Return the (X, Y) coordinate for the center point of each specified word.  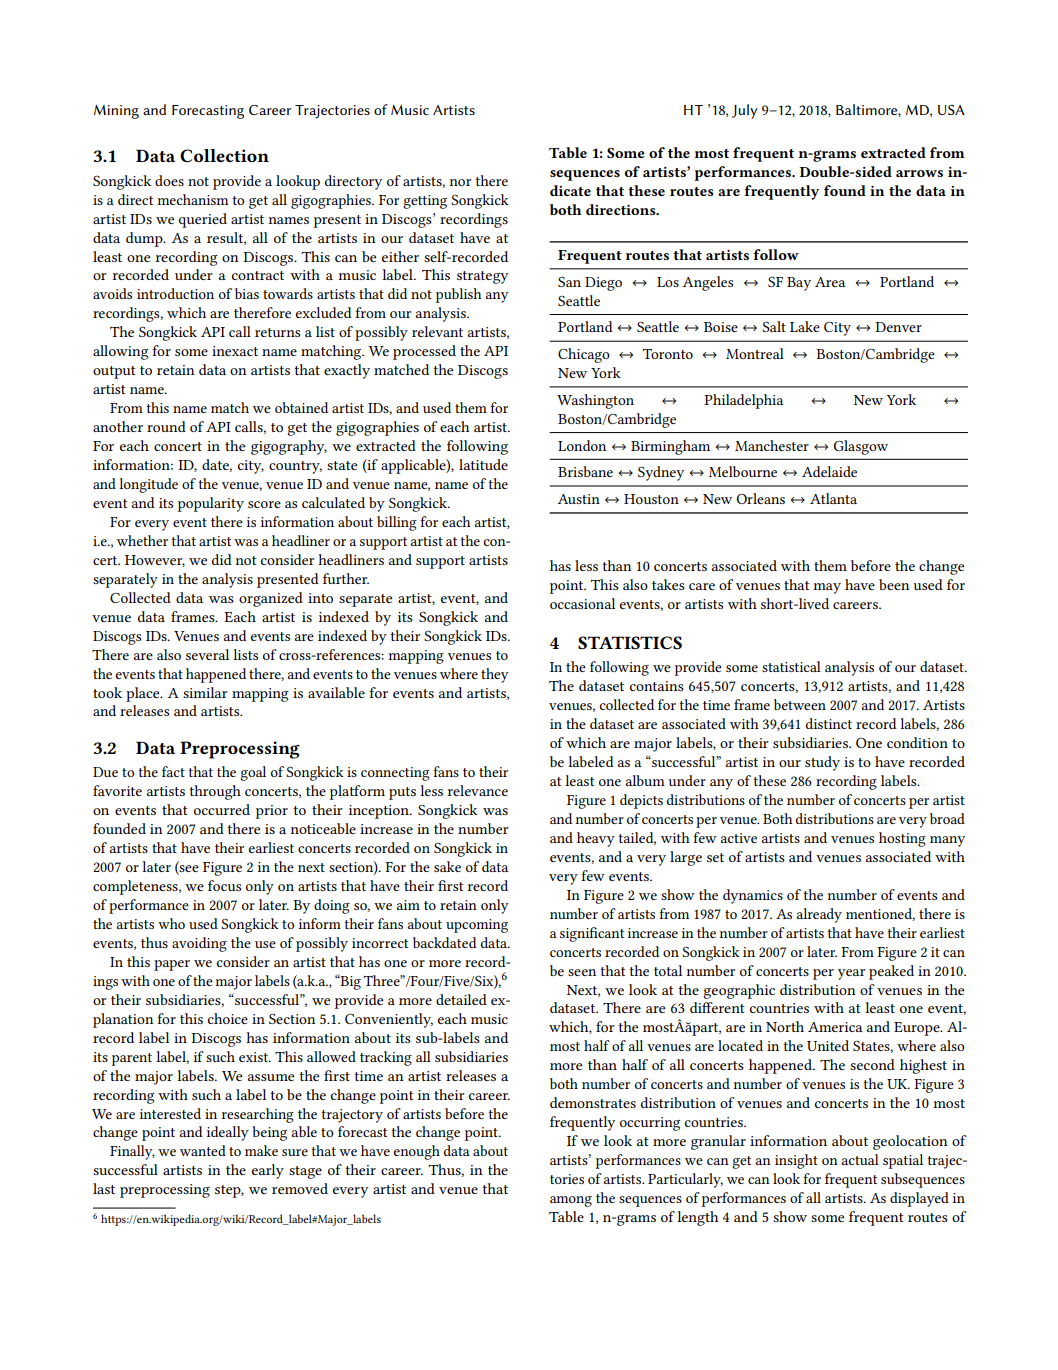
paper (172, 965)
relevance (478, 790)
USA (951, 110)
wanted (203, 1150)
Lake (805, 326)
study (822, 763)
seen (582, 972)
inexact (235, 351)
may (827, 588)
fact (173, 771)
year (851, 974)
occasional (582, 603)
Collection (224, 155)
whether (142, 540)
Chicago (584, 355)
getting (425, 202)
